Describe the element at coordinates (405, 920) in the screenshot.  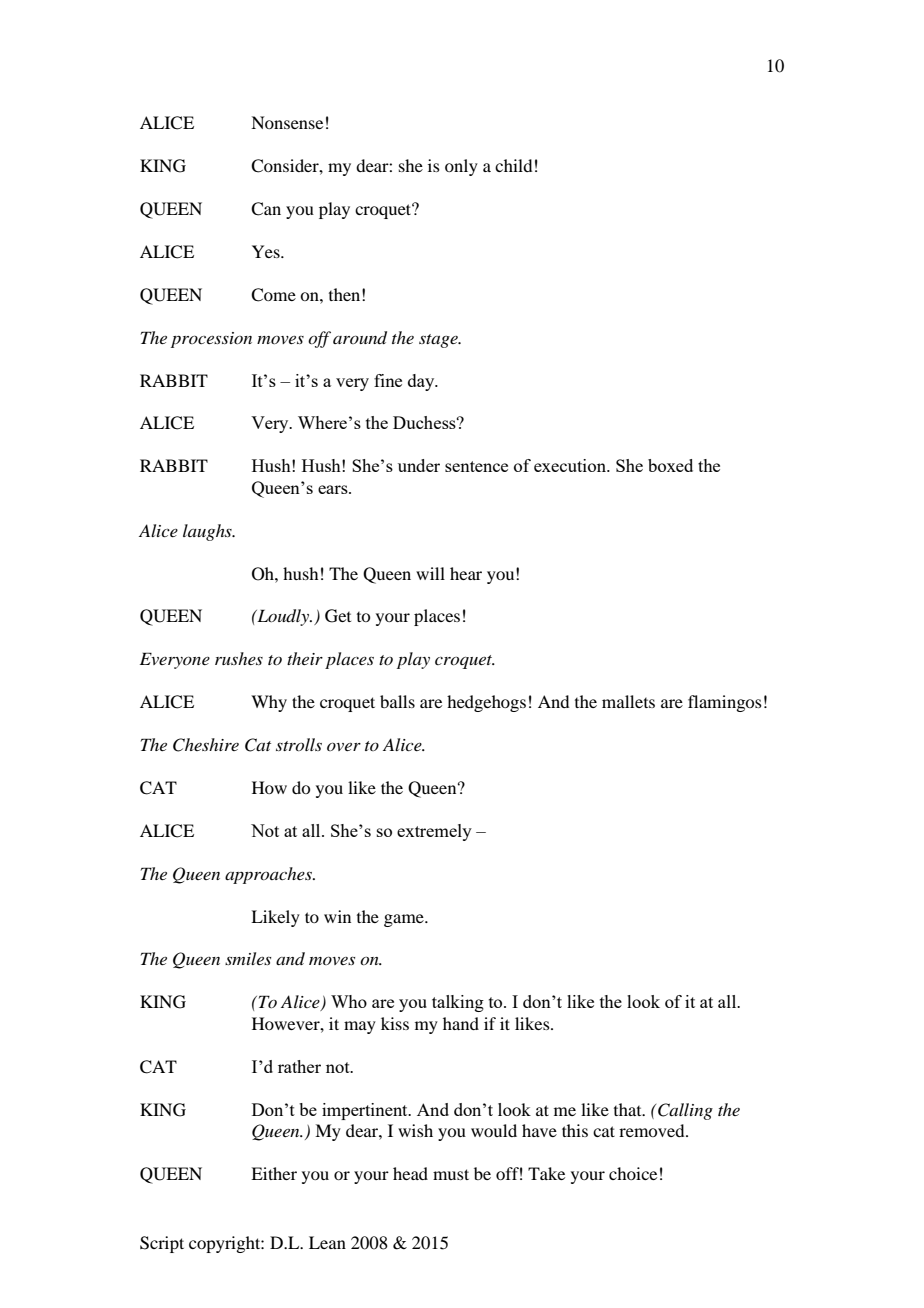
I see `game` at that location.
